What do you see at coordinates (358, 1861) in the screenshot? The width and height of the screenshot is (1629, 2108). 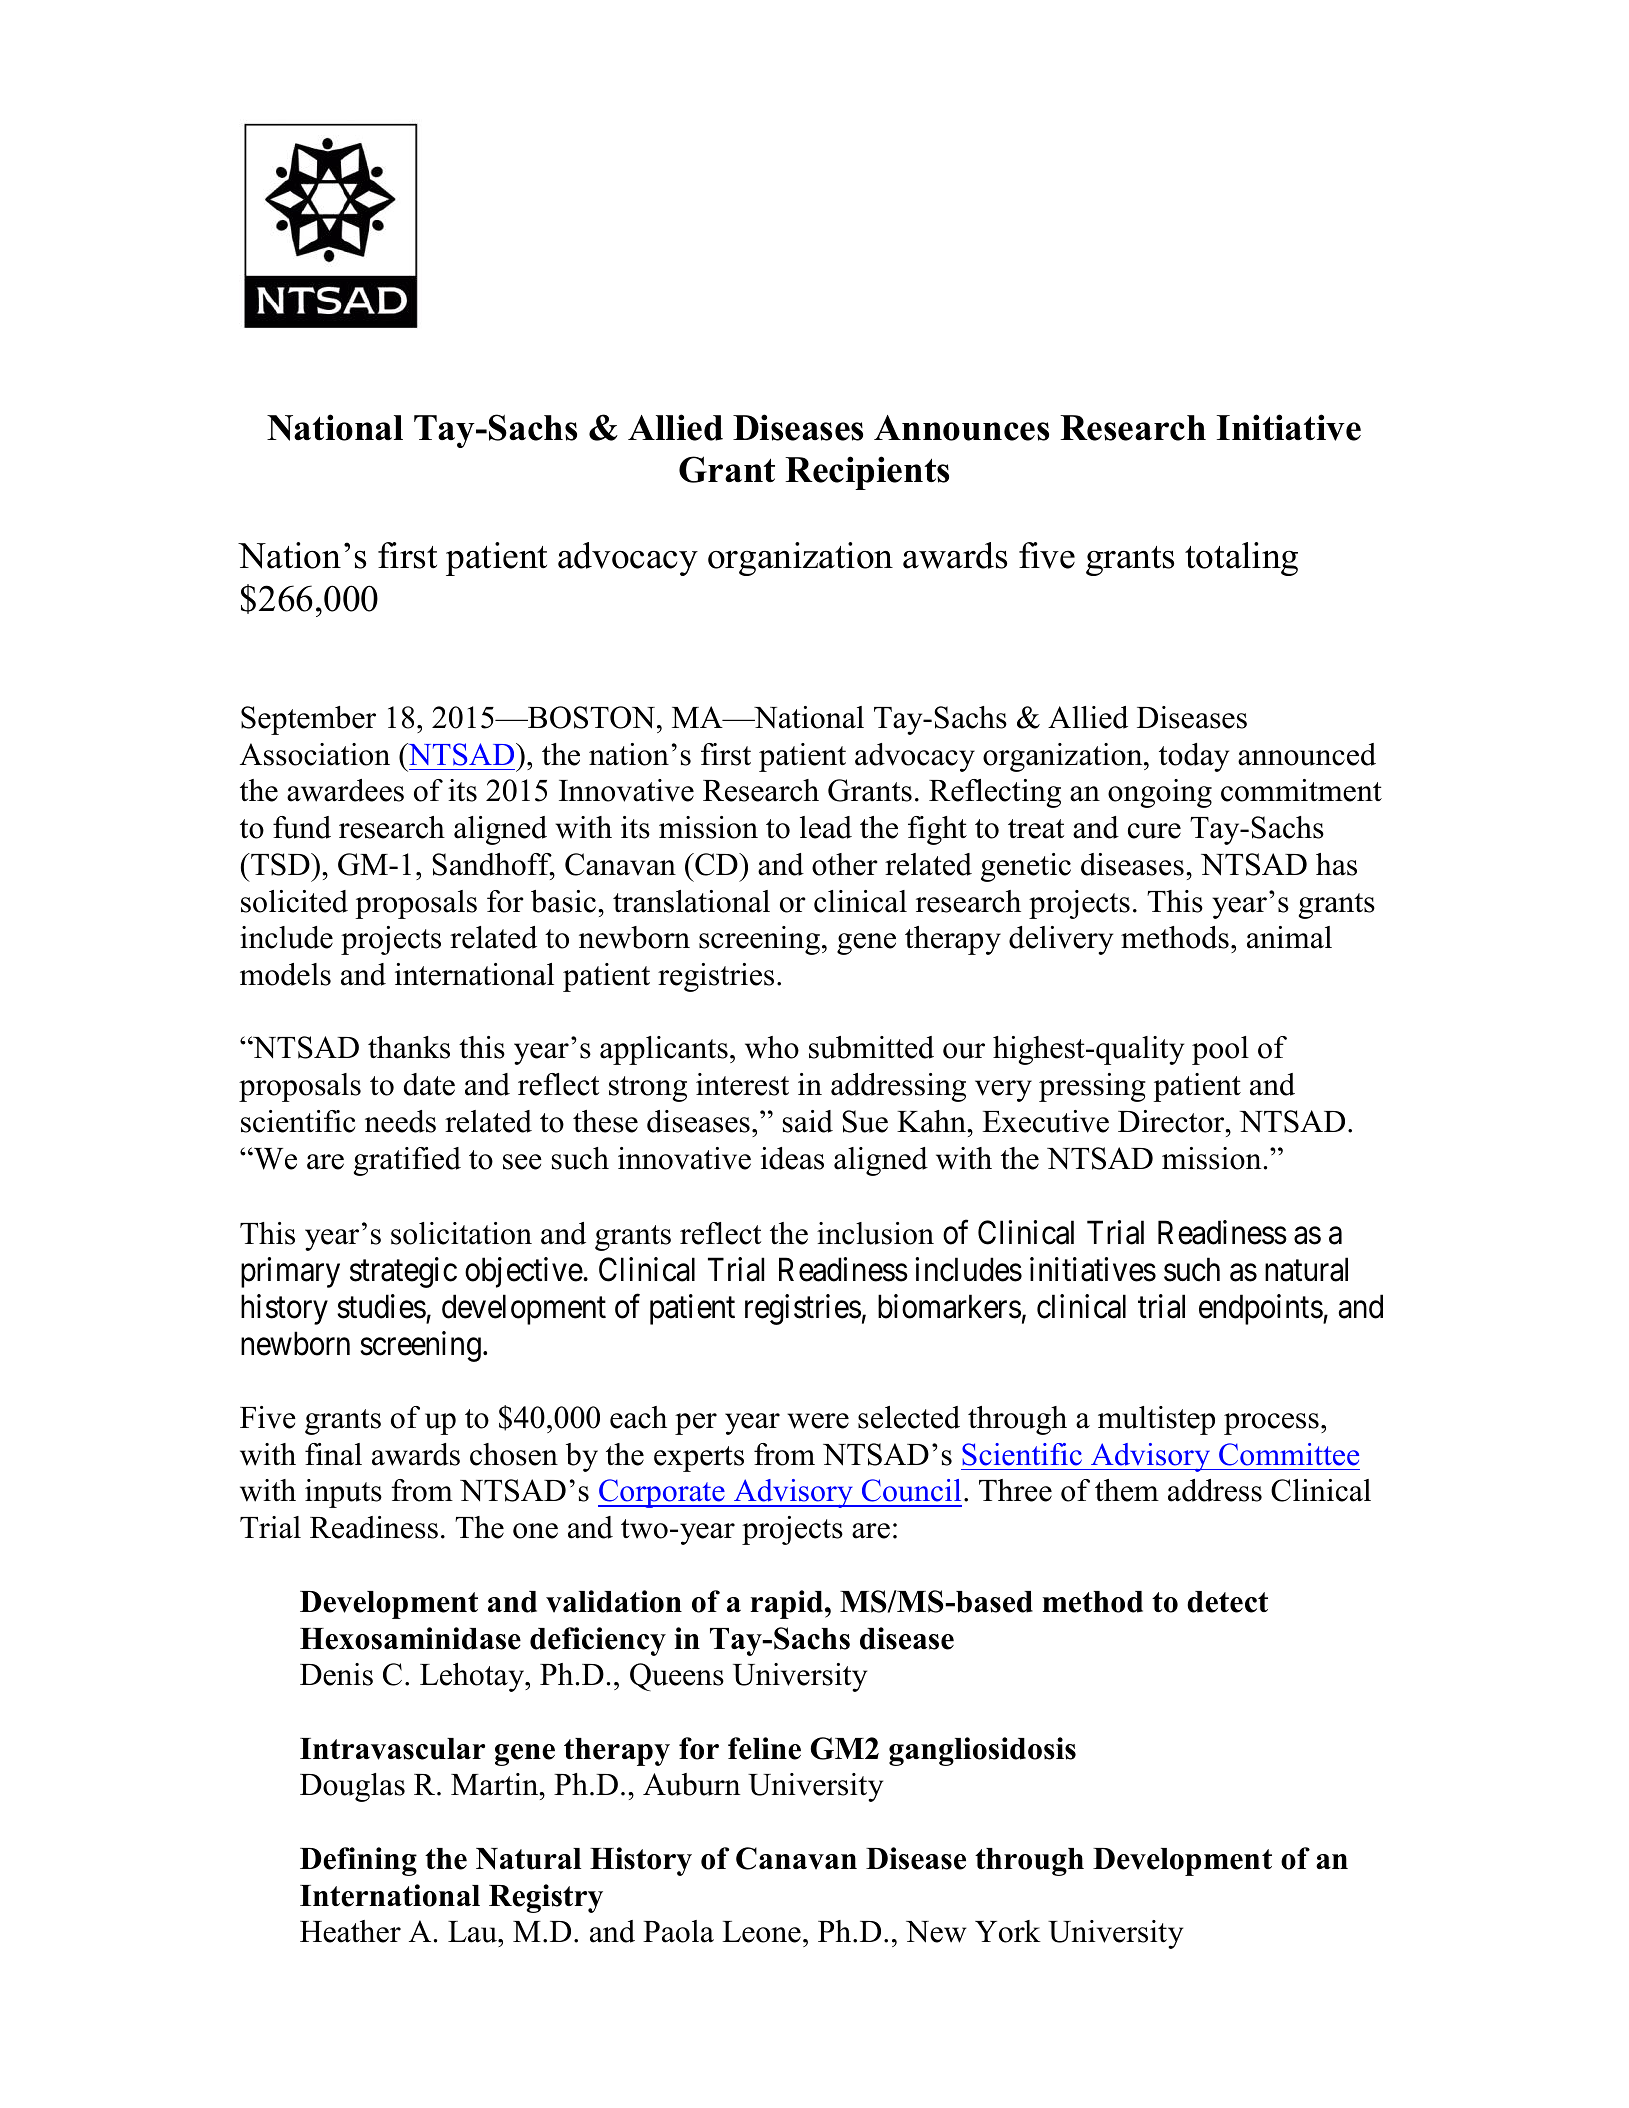 I see `Defining` at bounding box center [358, 1861].
